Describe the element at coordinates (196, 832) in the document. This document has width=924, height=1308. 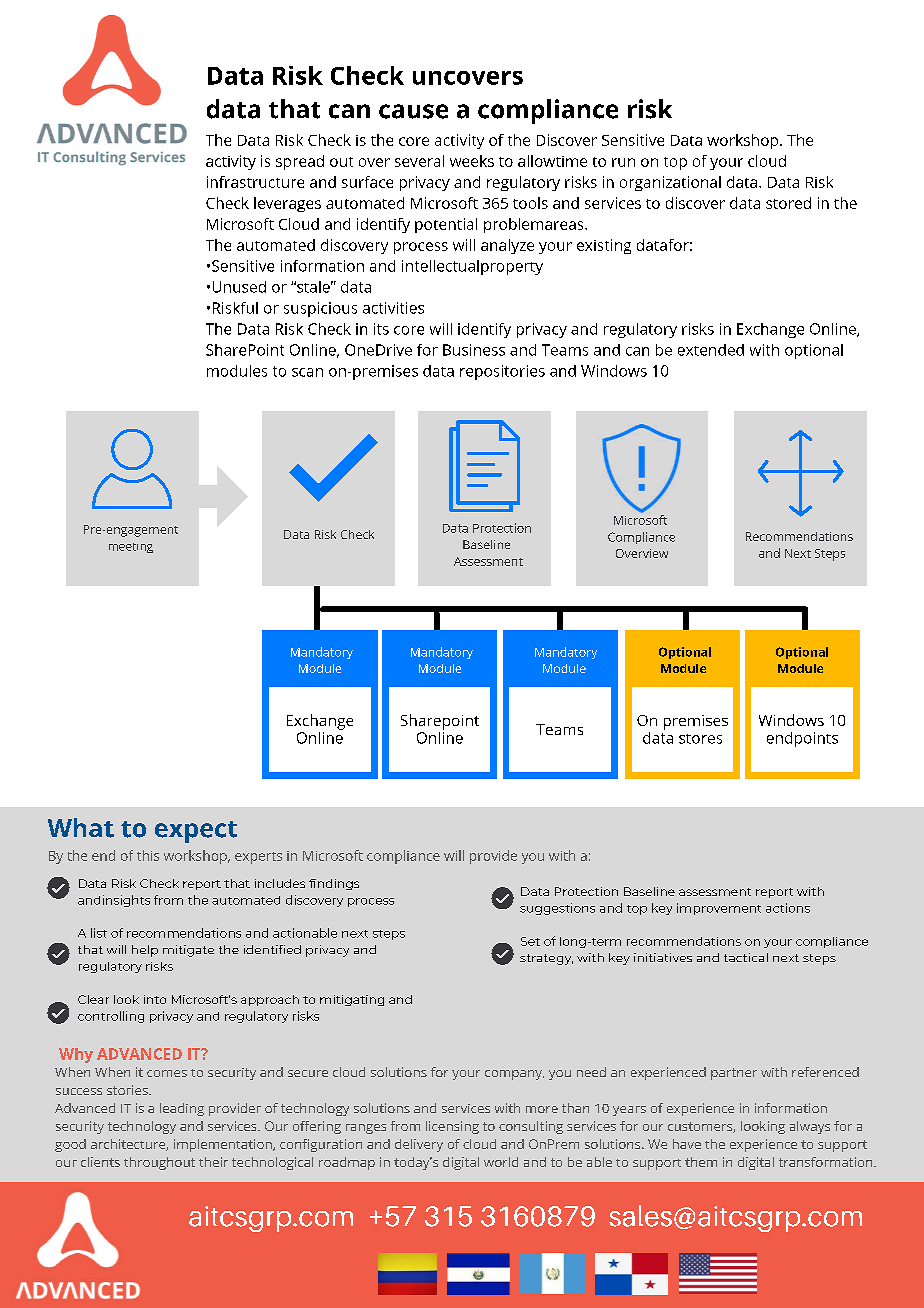
I see `expect` at that location.
